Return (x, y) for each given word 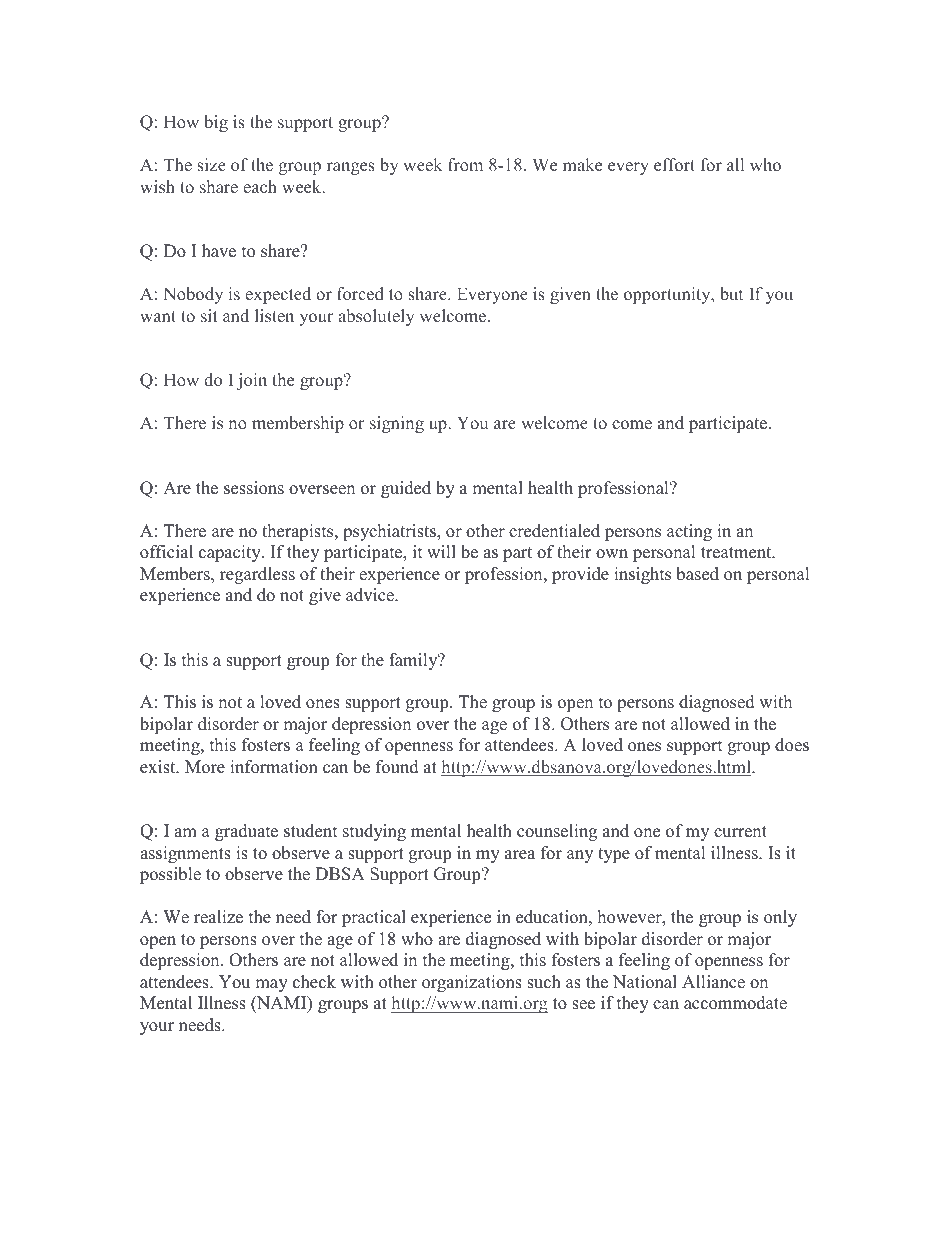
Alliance (713, 982)
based (697, 574)
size (211, 164)
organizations (472, 983)
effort (674, 164)
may (271, 985)
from (465, 164)
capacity (231, 553)
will (441, 551)
